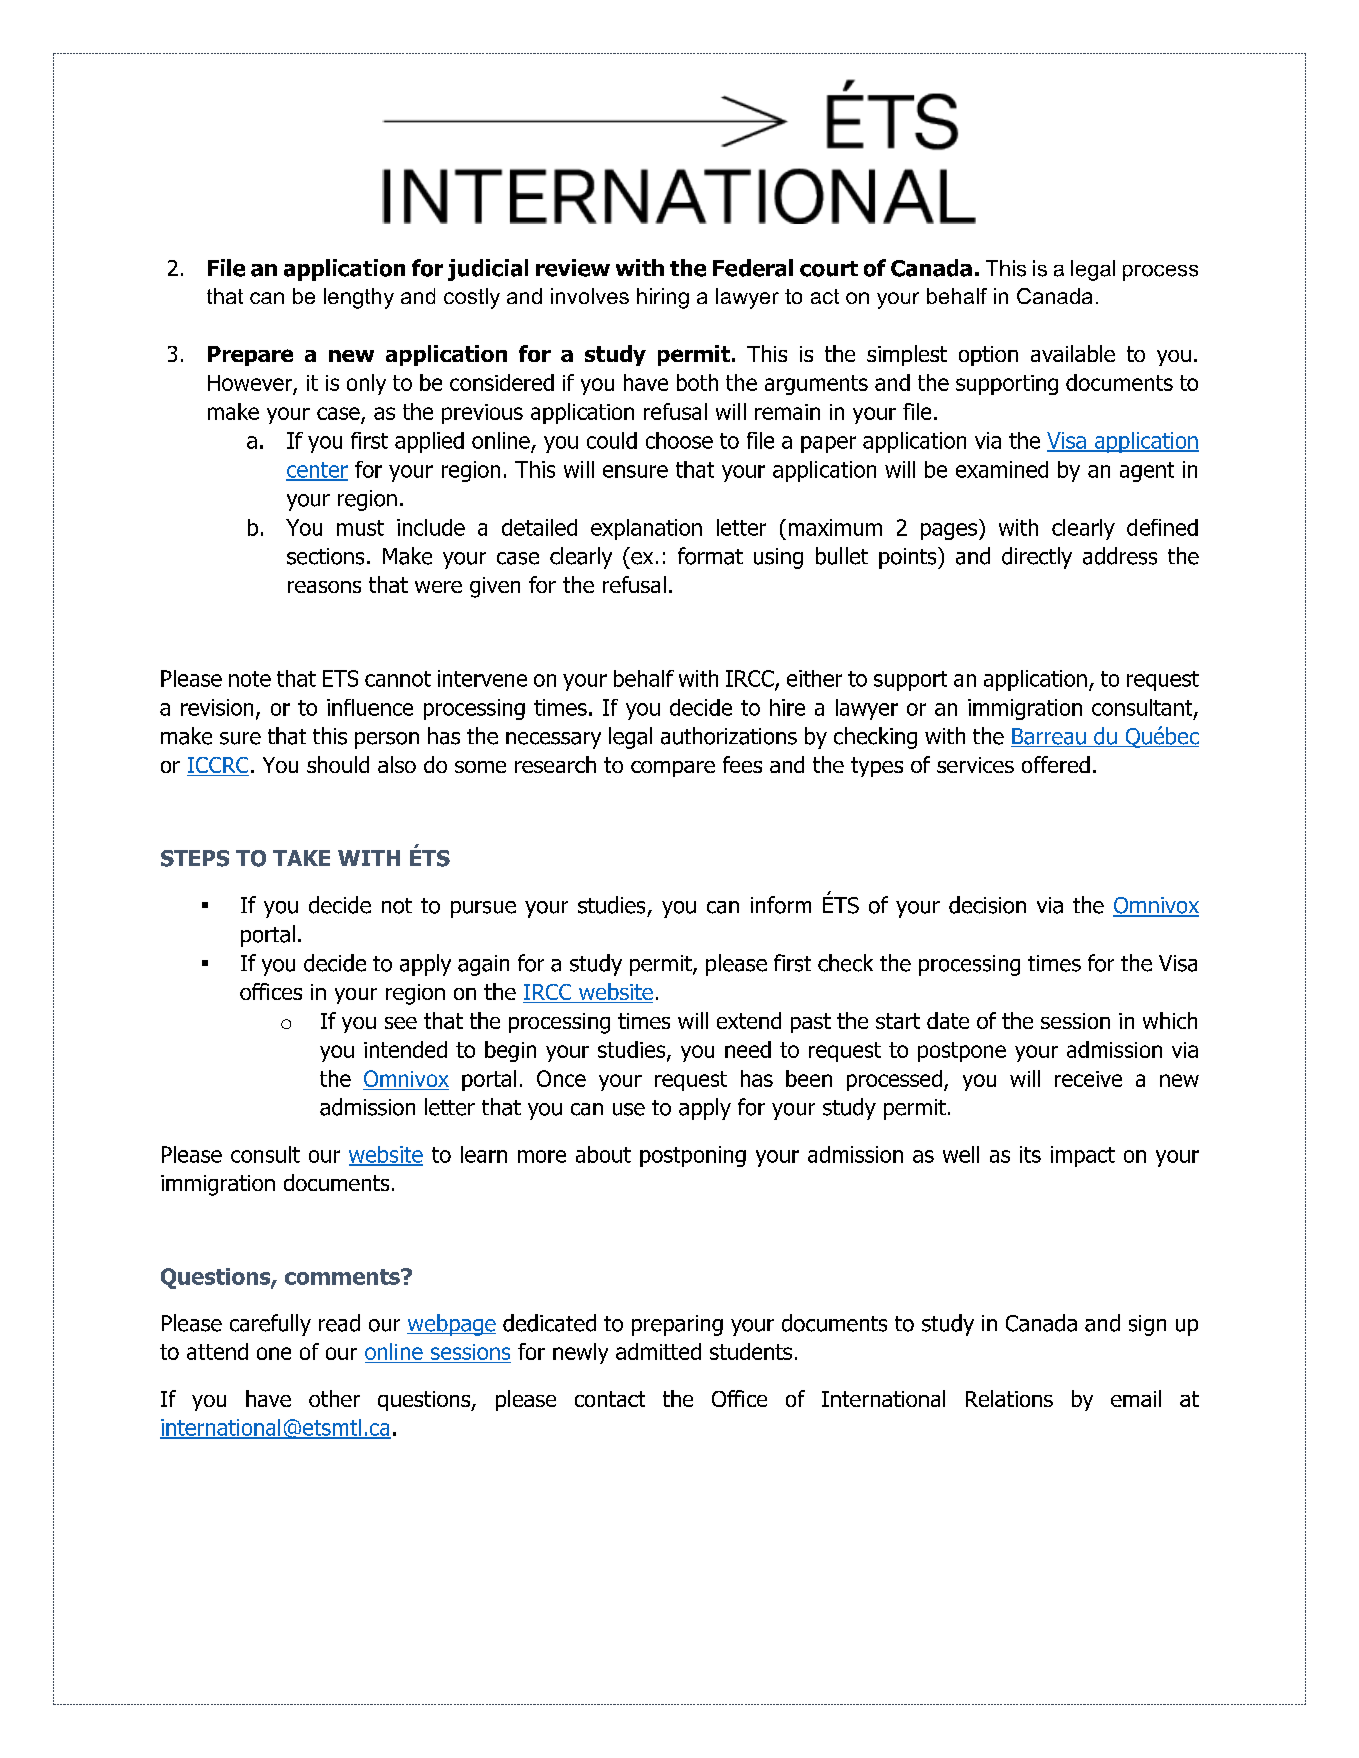 The width and height of the screenshot is (1359, 1758). What do you see at coordinates (673, 769) in the screenshot?
I see `compare` at bounding box center [673, 769].
